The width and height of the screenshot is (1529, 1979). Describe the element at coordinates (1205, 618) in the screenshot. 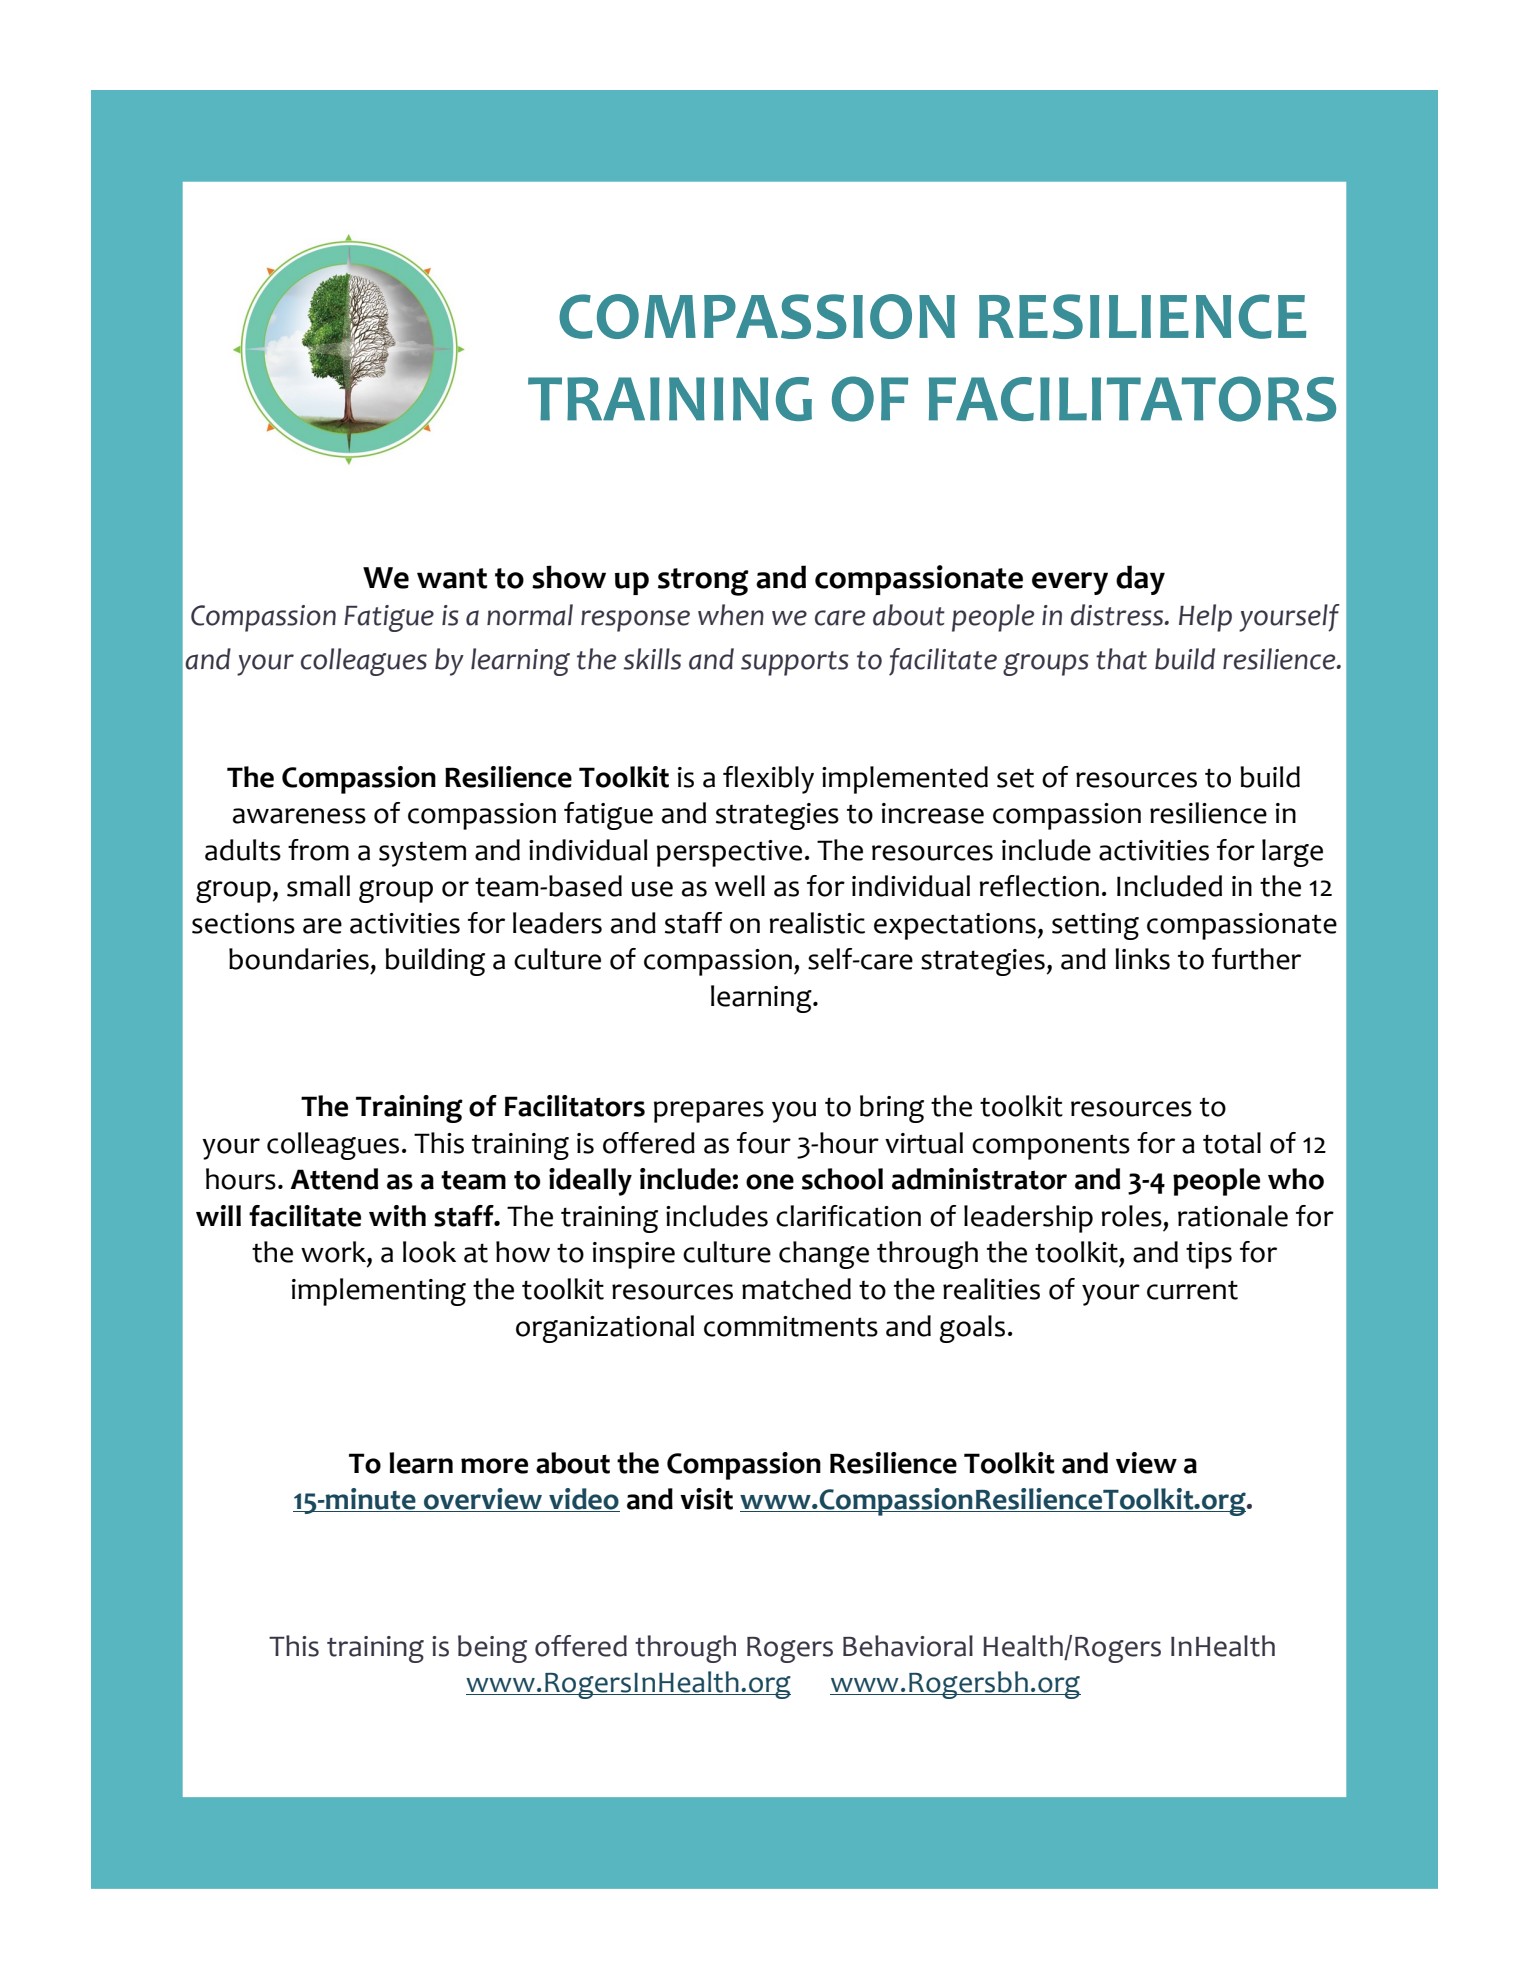

I see `Help` at that location.
